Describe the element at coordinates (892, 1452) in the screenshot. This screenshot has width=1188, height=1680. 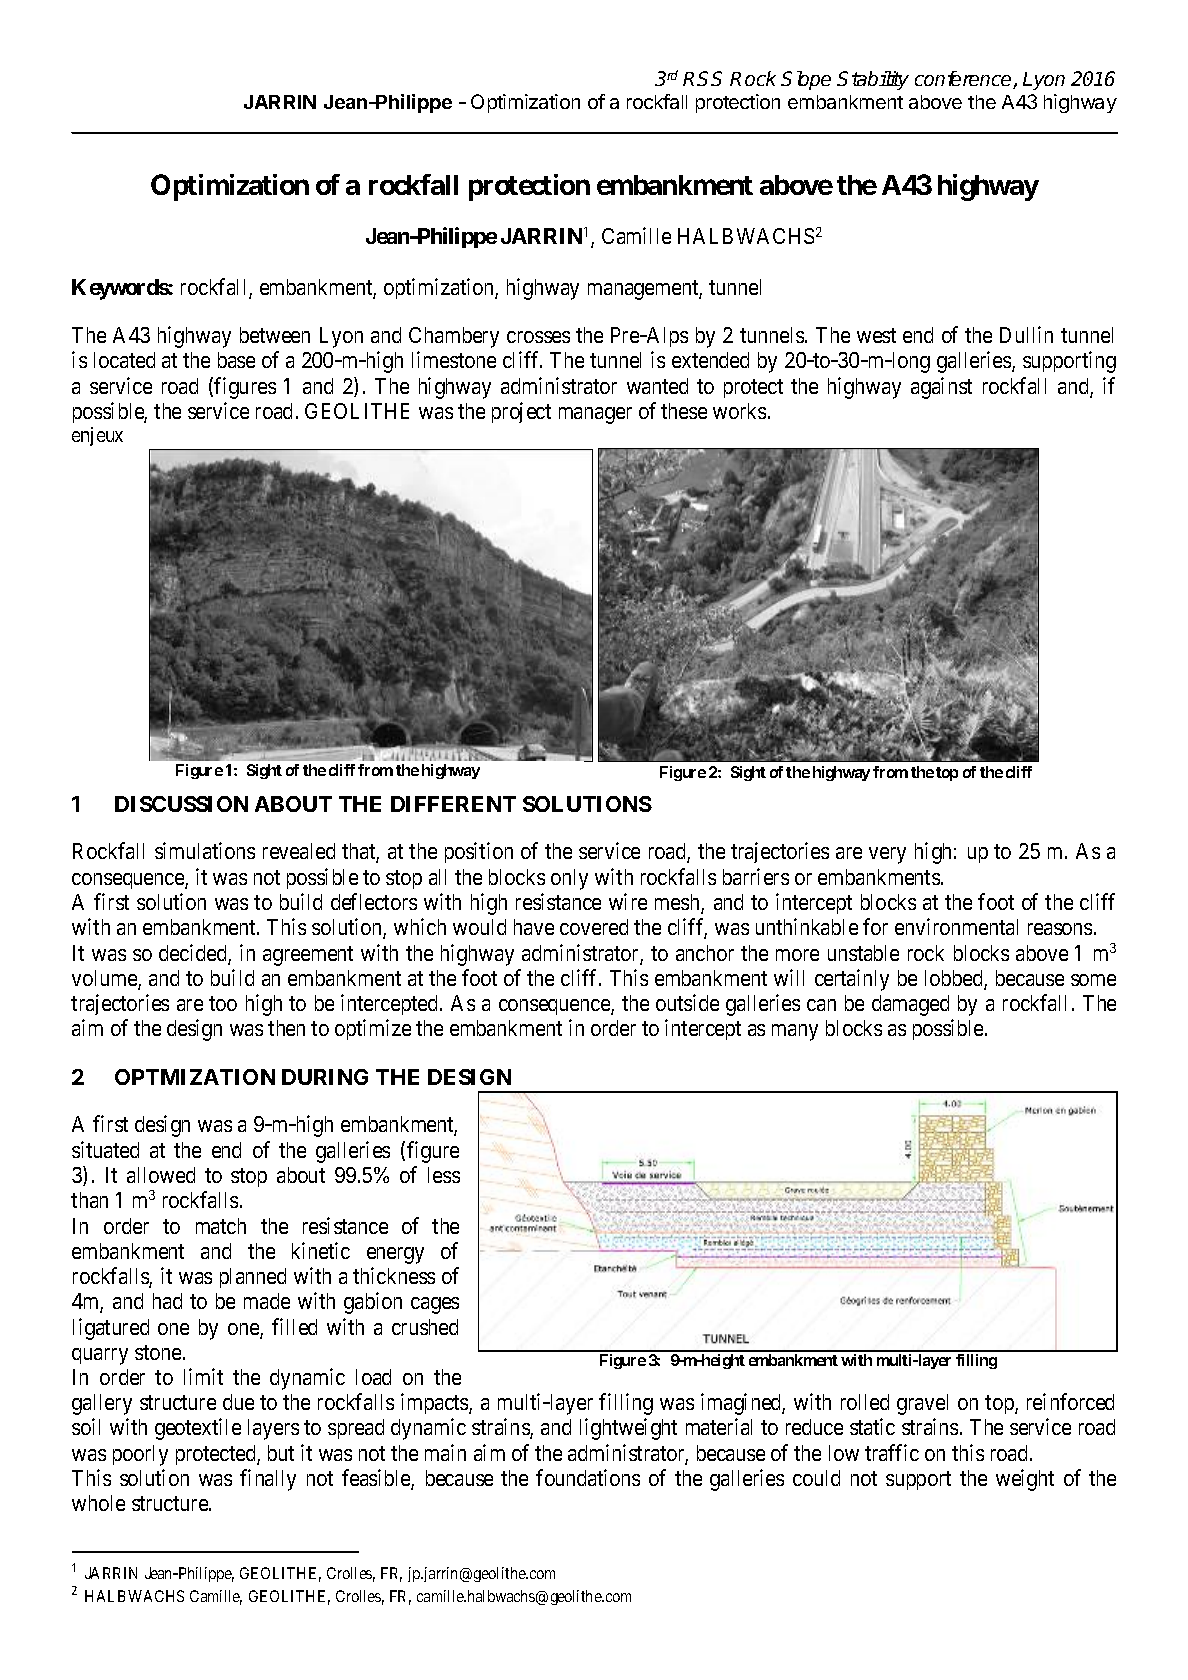
I see `traffic` at that location.
